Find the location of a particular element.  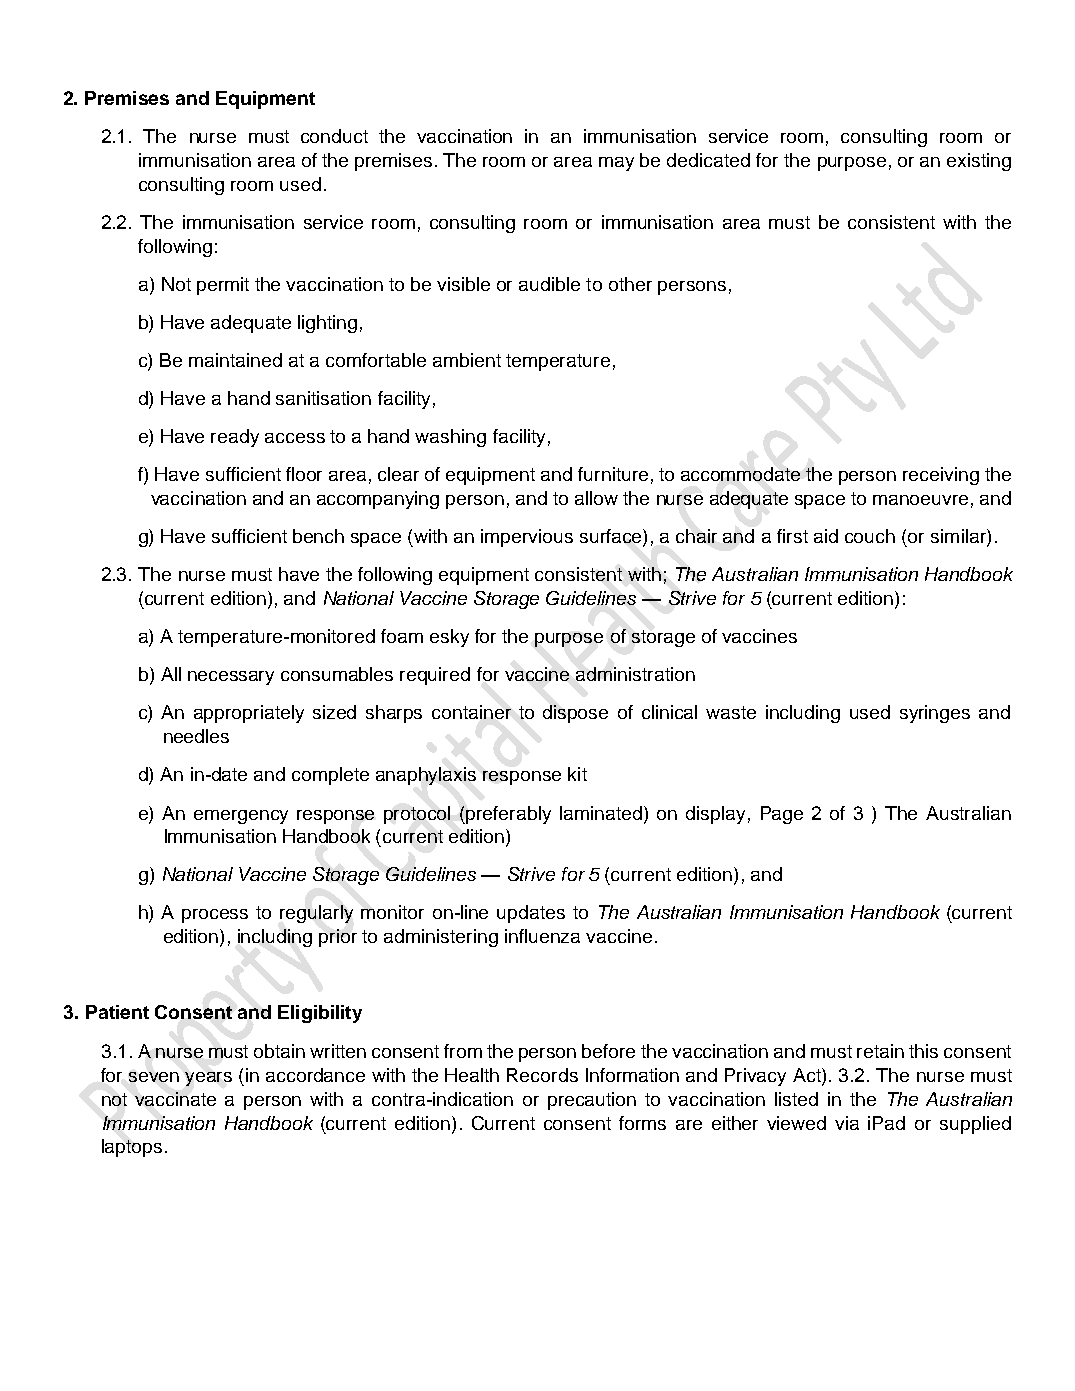

necessary is located at coordinates (231, 678).
